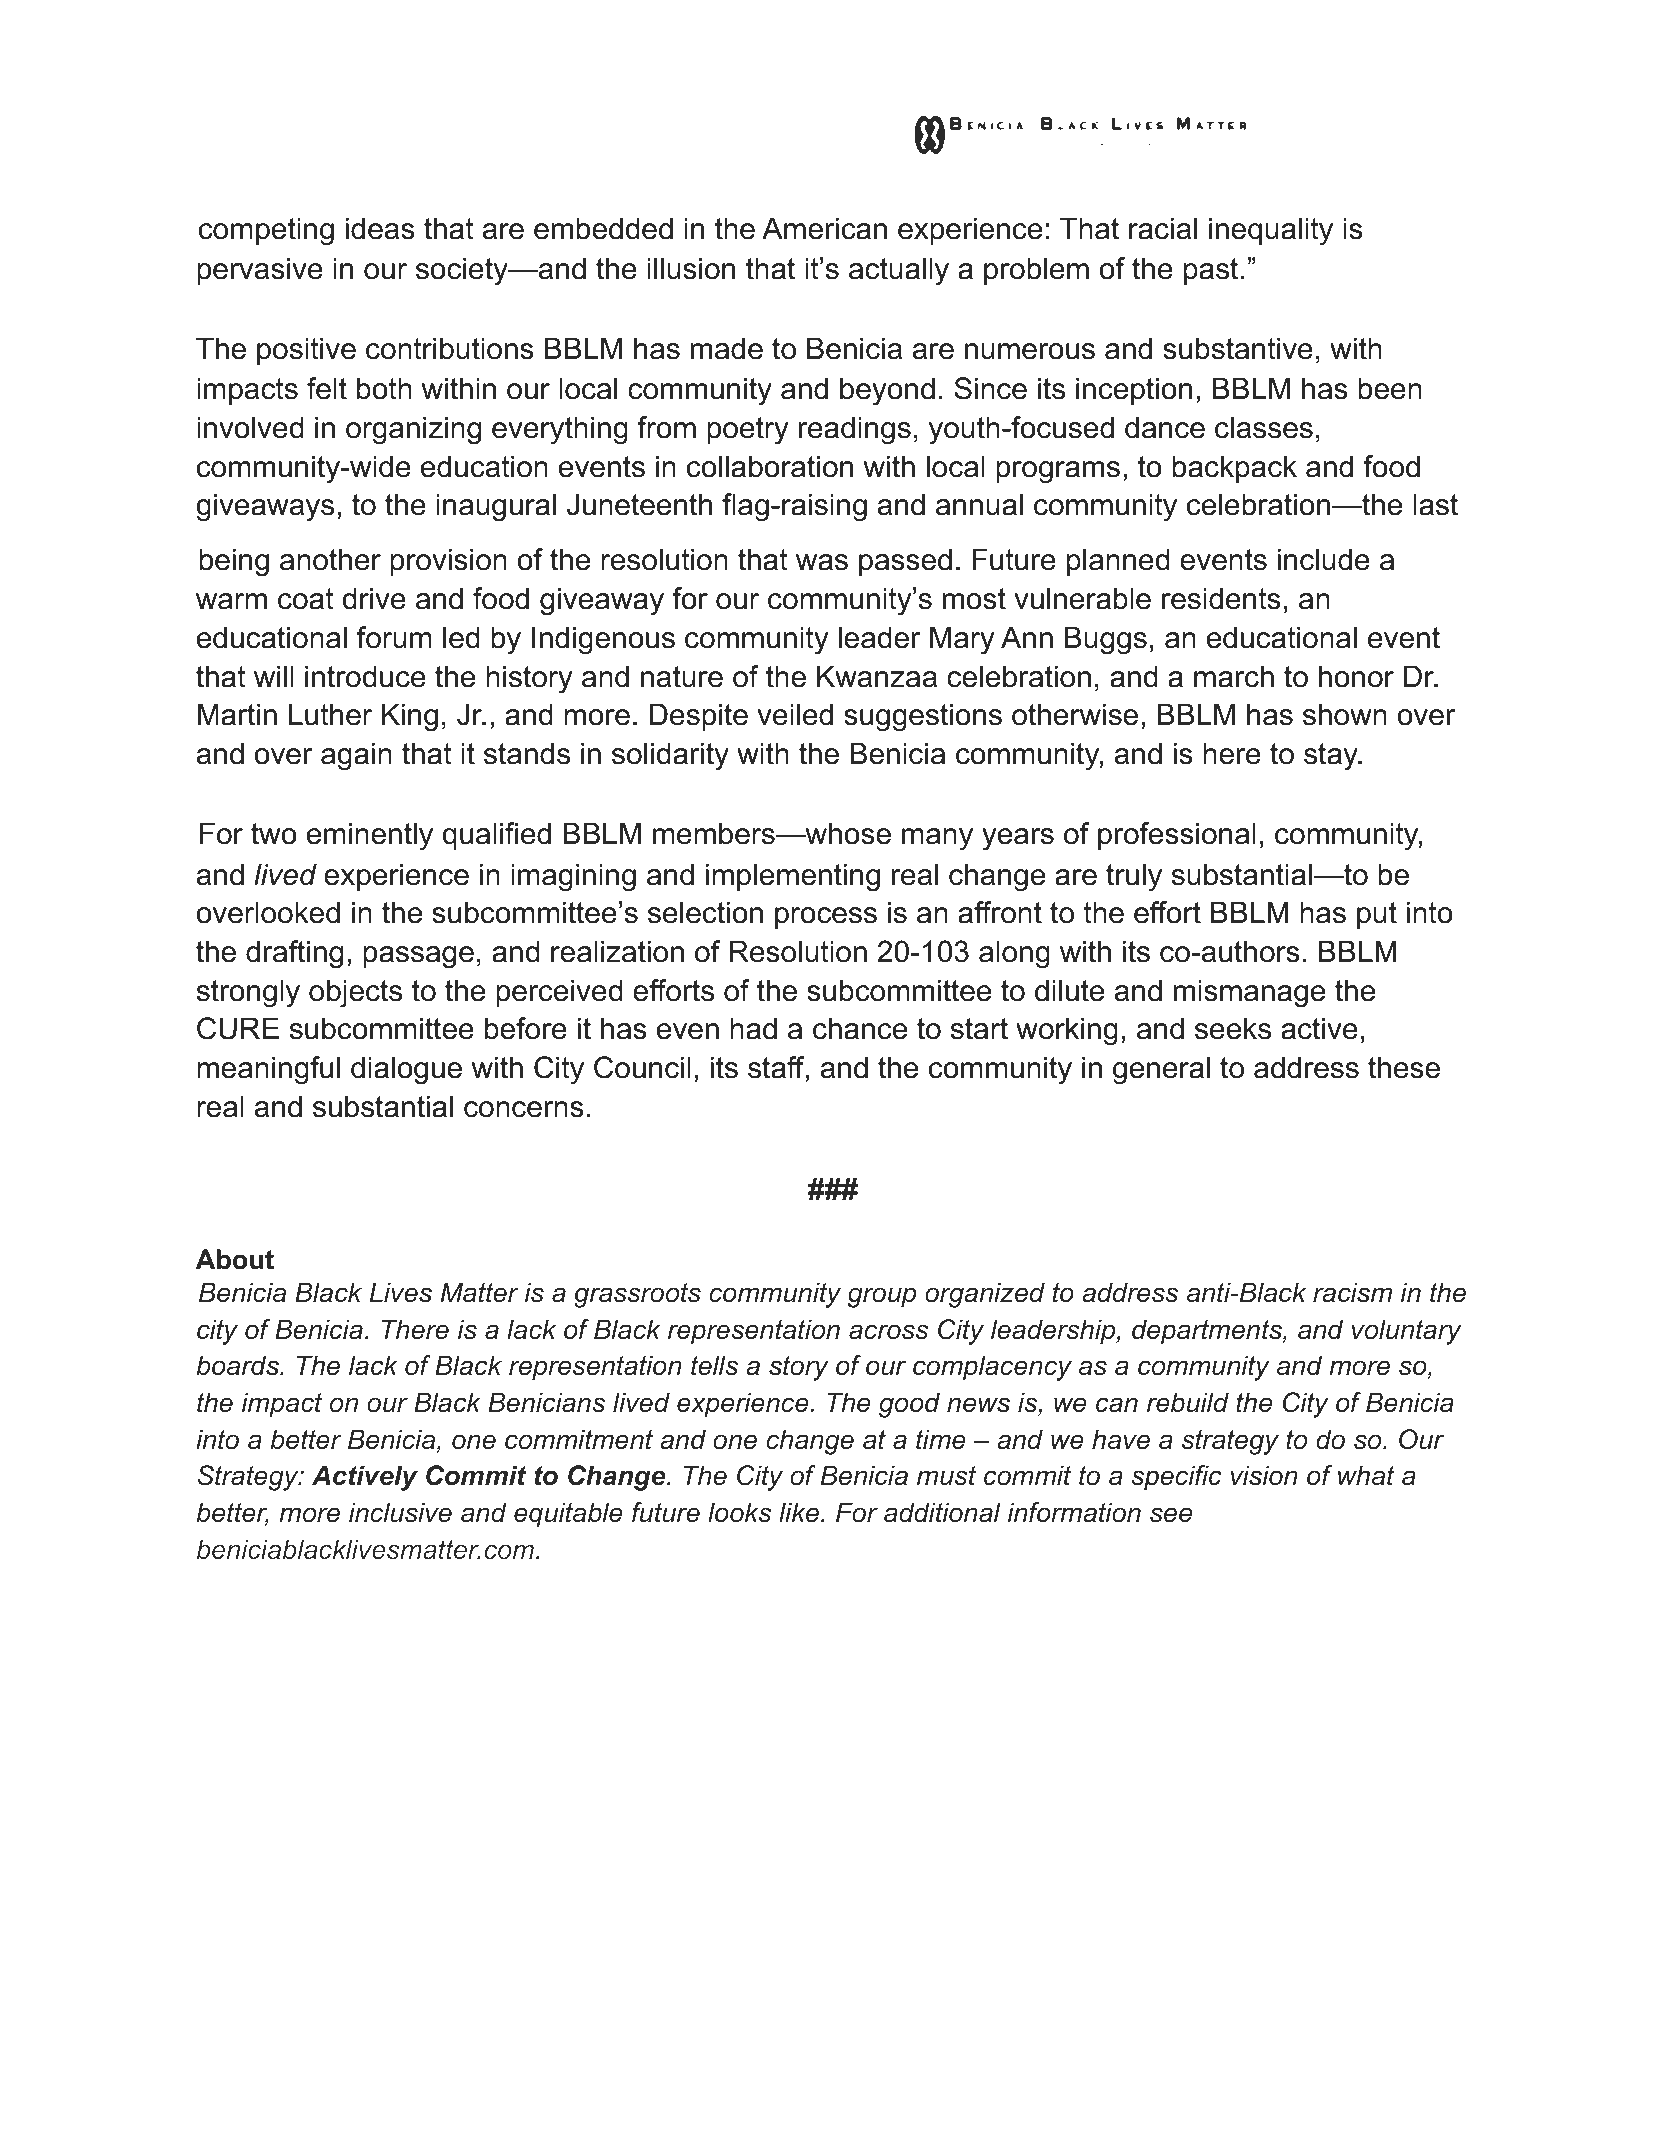 Image resolution: width=1664 pixels, height=2153 pixels. Describe the element at coordinates (899, 271) in the screenshot. I see `actually` at that location.
